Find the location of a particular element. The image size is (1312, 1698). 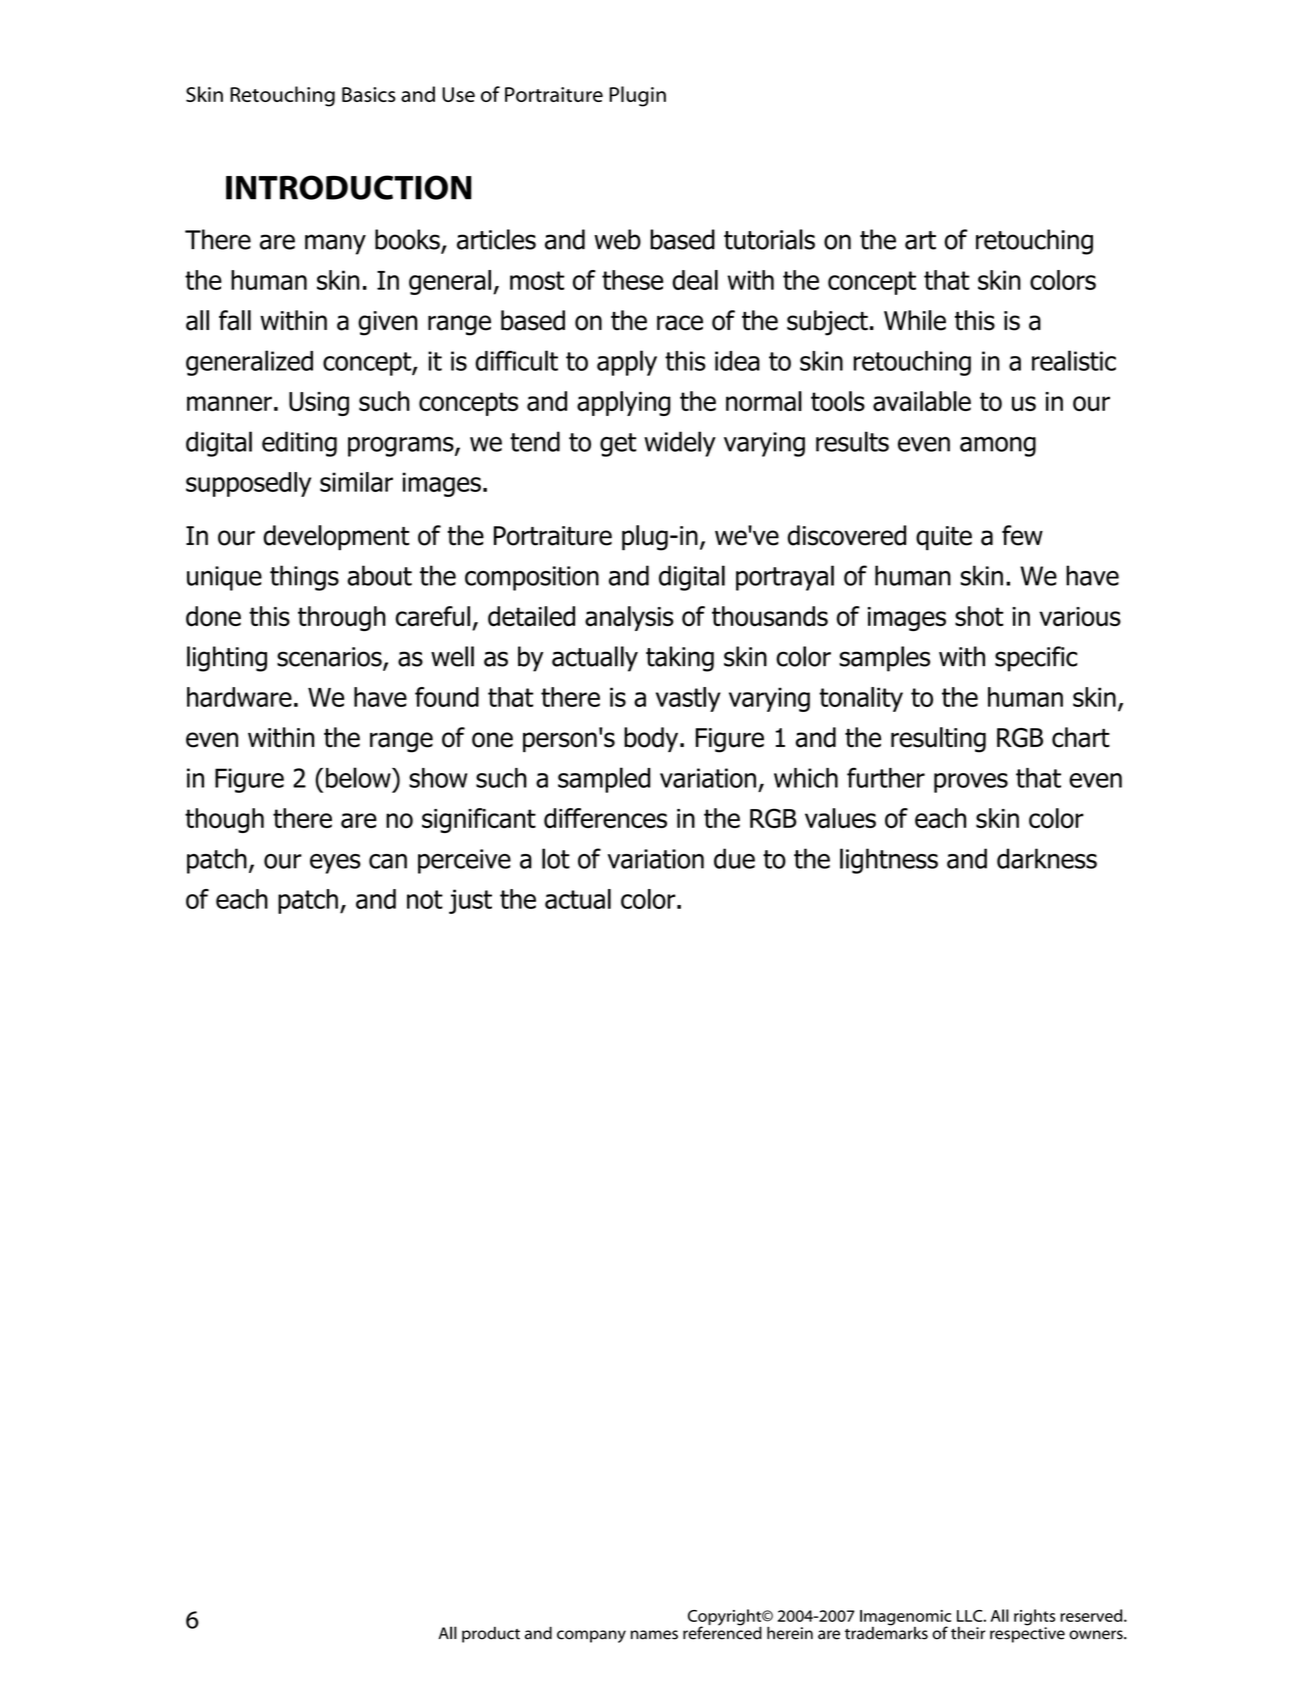

development is located at coordinates (336, 538).
